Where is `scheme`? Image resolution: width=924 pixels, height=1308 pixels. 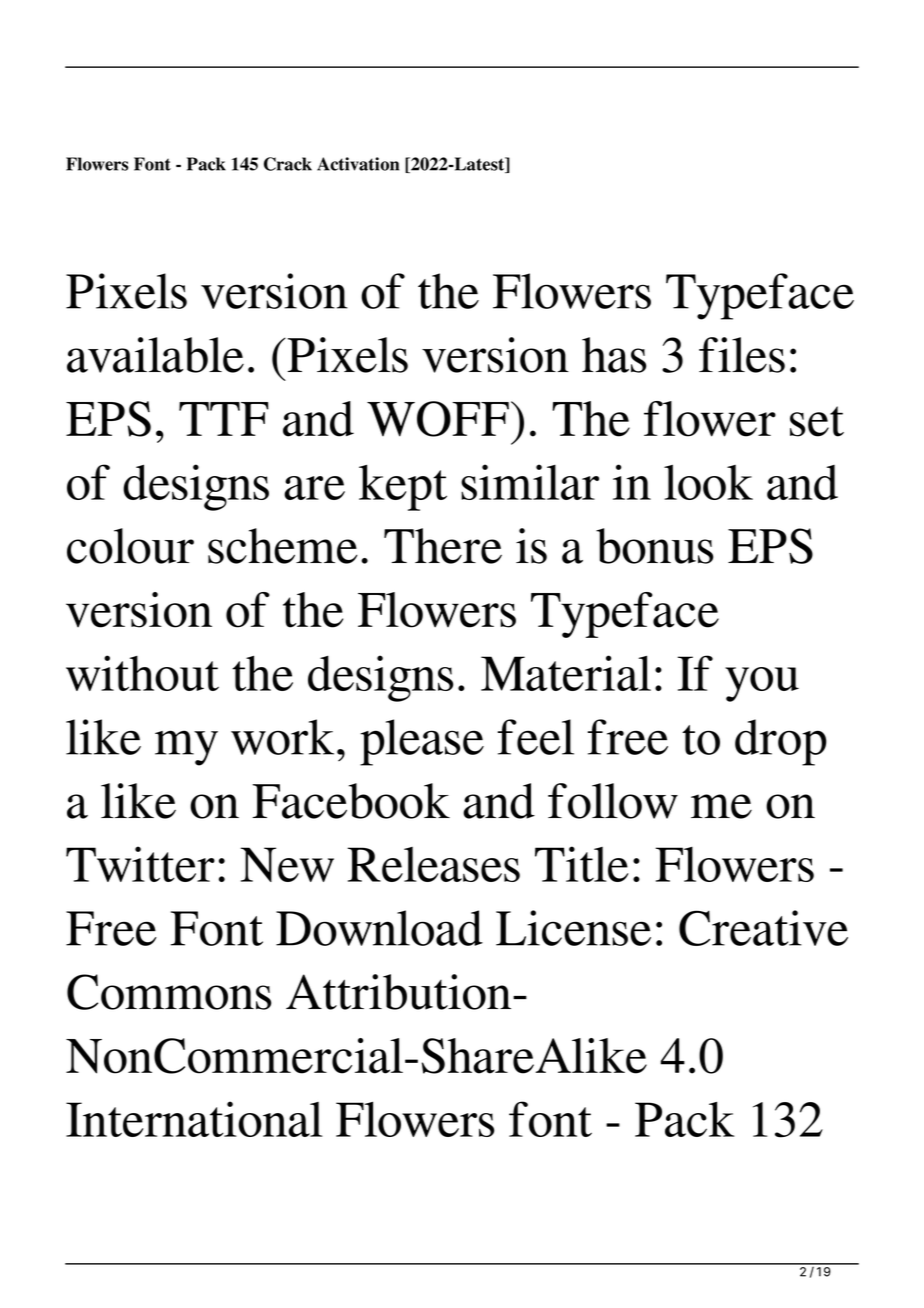
scheme is located at coordinates (282, 546).
